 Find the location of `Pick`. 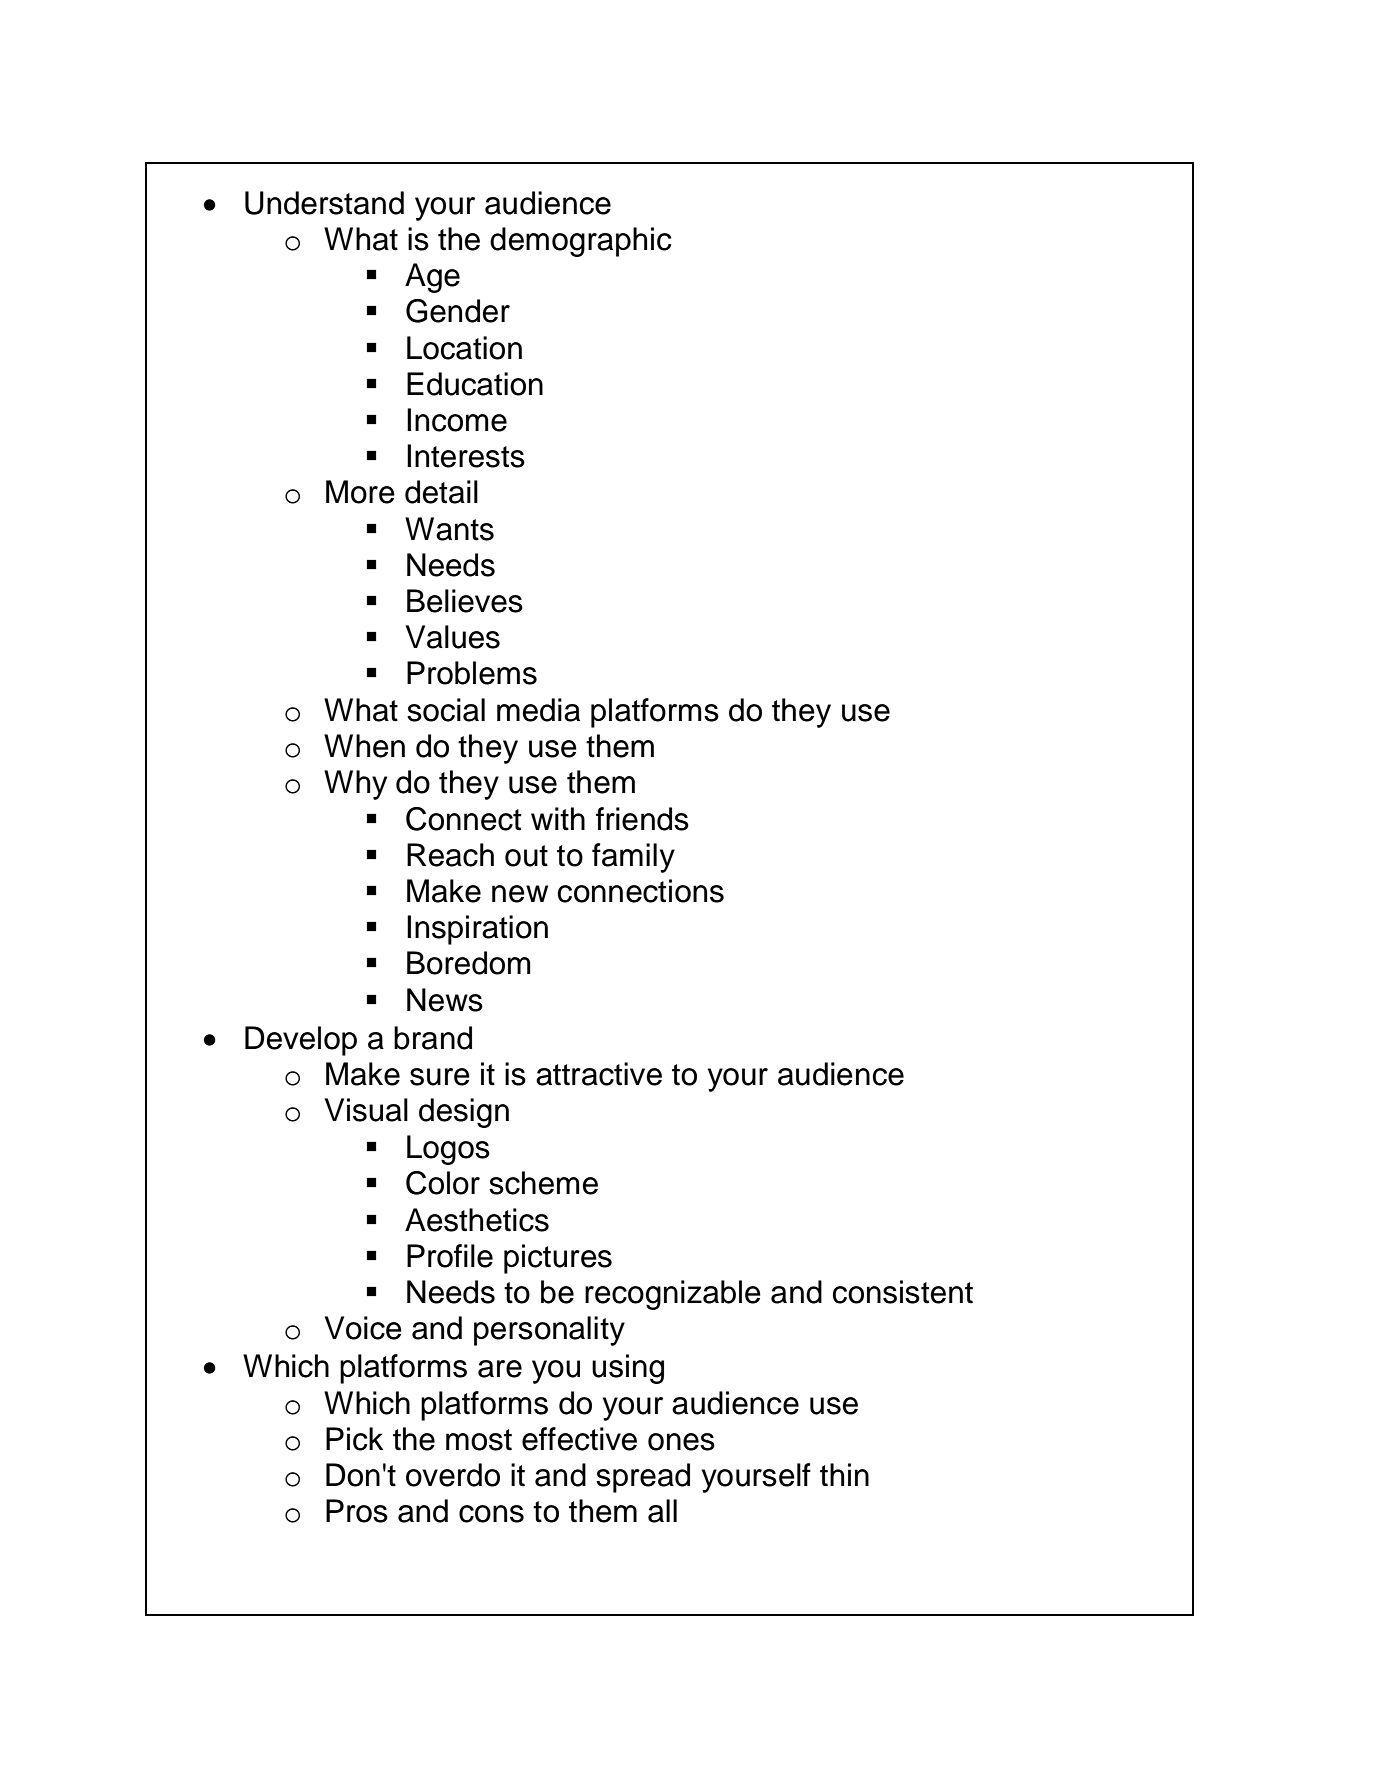

Pick is located at coordinates (354, 1439).
